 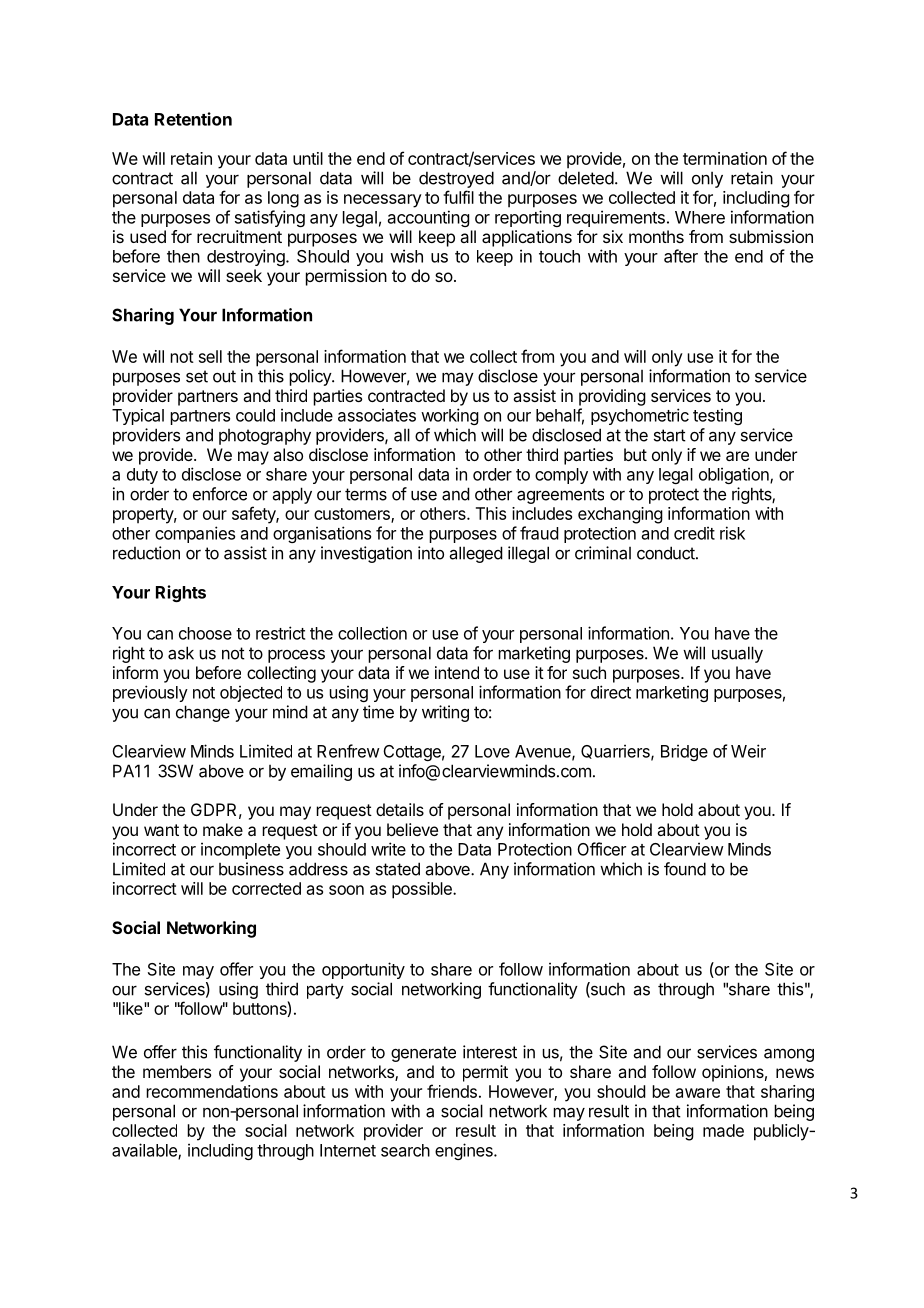 What do you see at coordinates (193, 119) in the document?
I see `Retention` at bounding box center [193, 119].
